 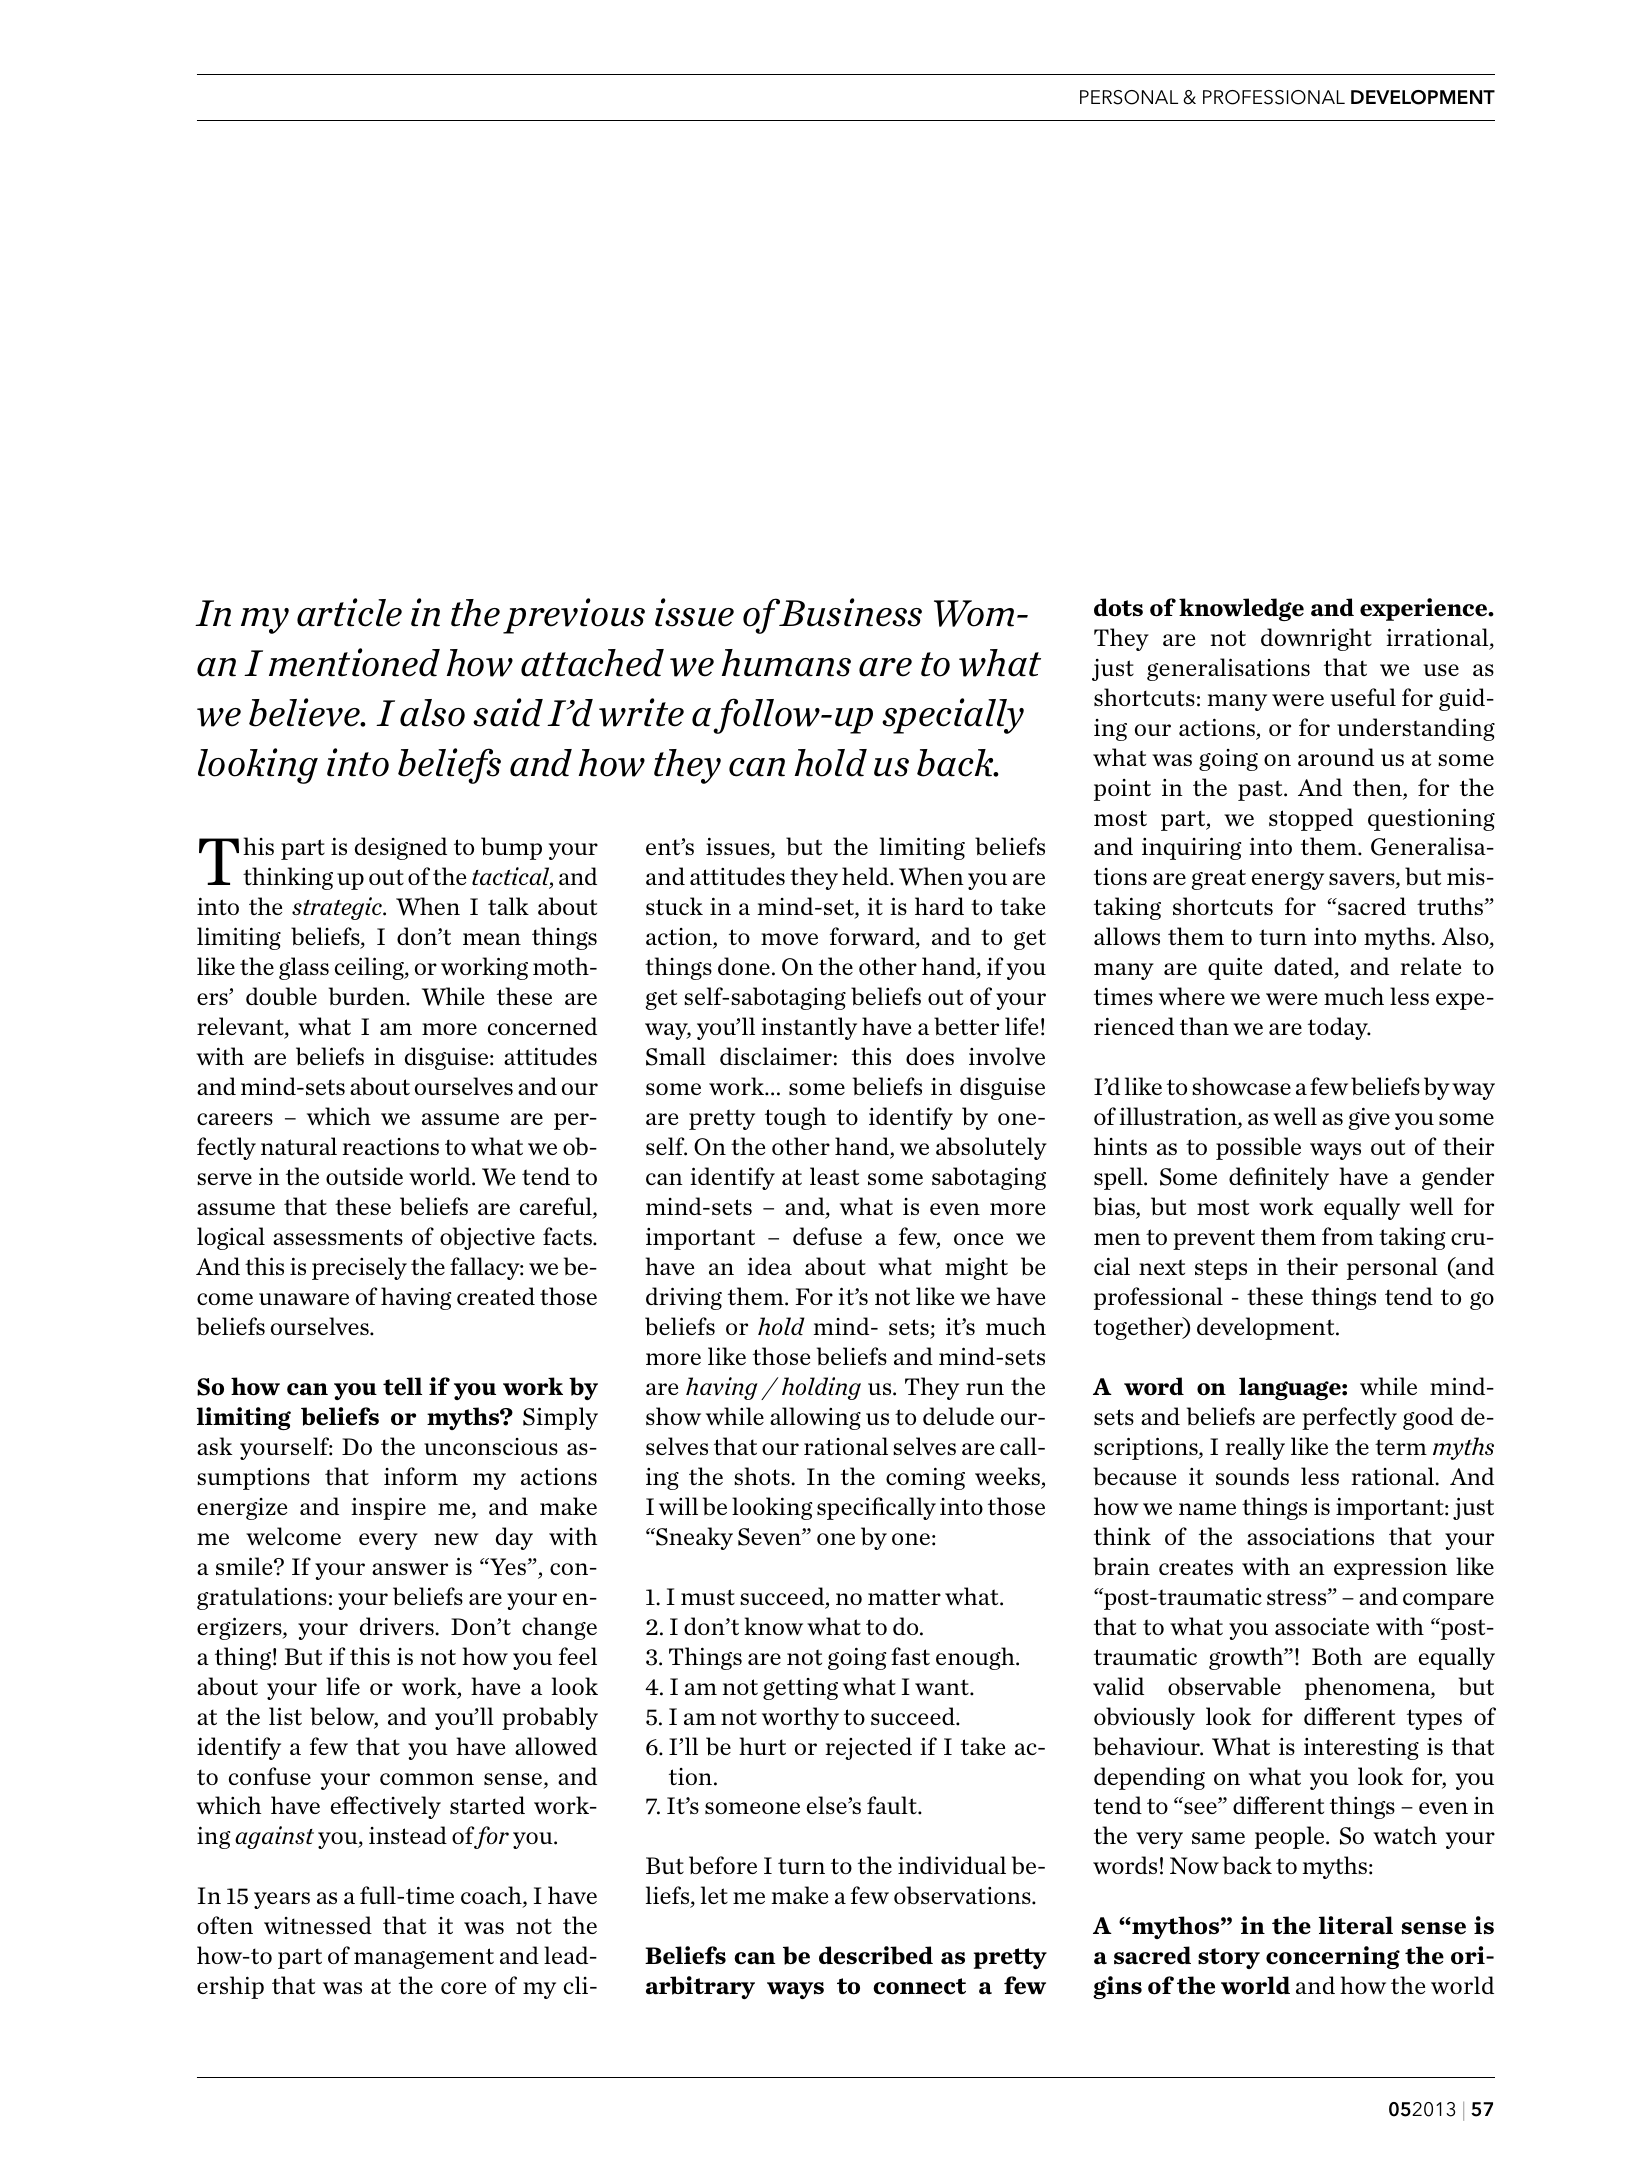 I want to click on inspire, so click(x=388, y=1508).
